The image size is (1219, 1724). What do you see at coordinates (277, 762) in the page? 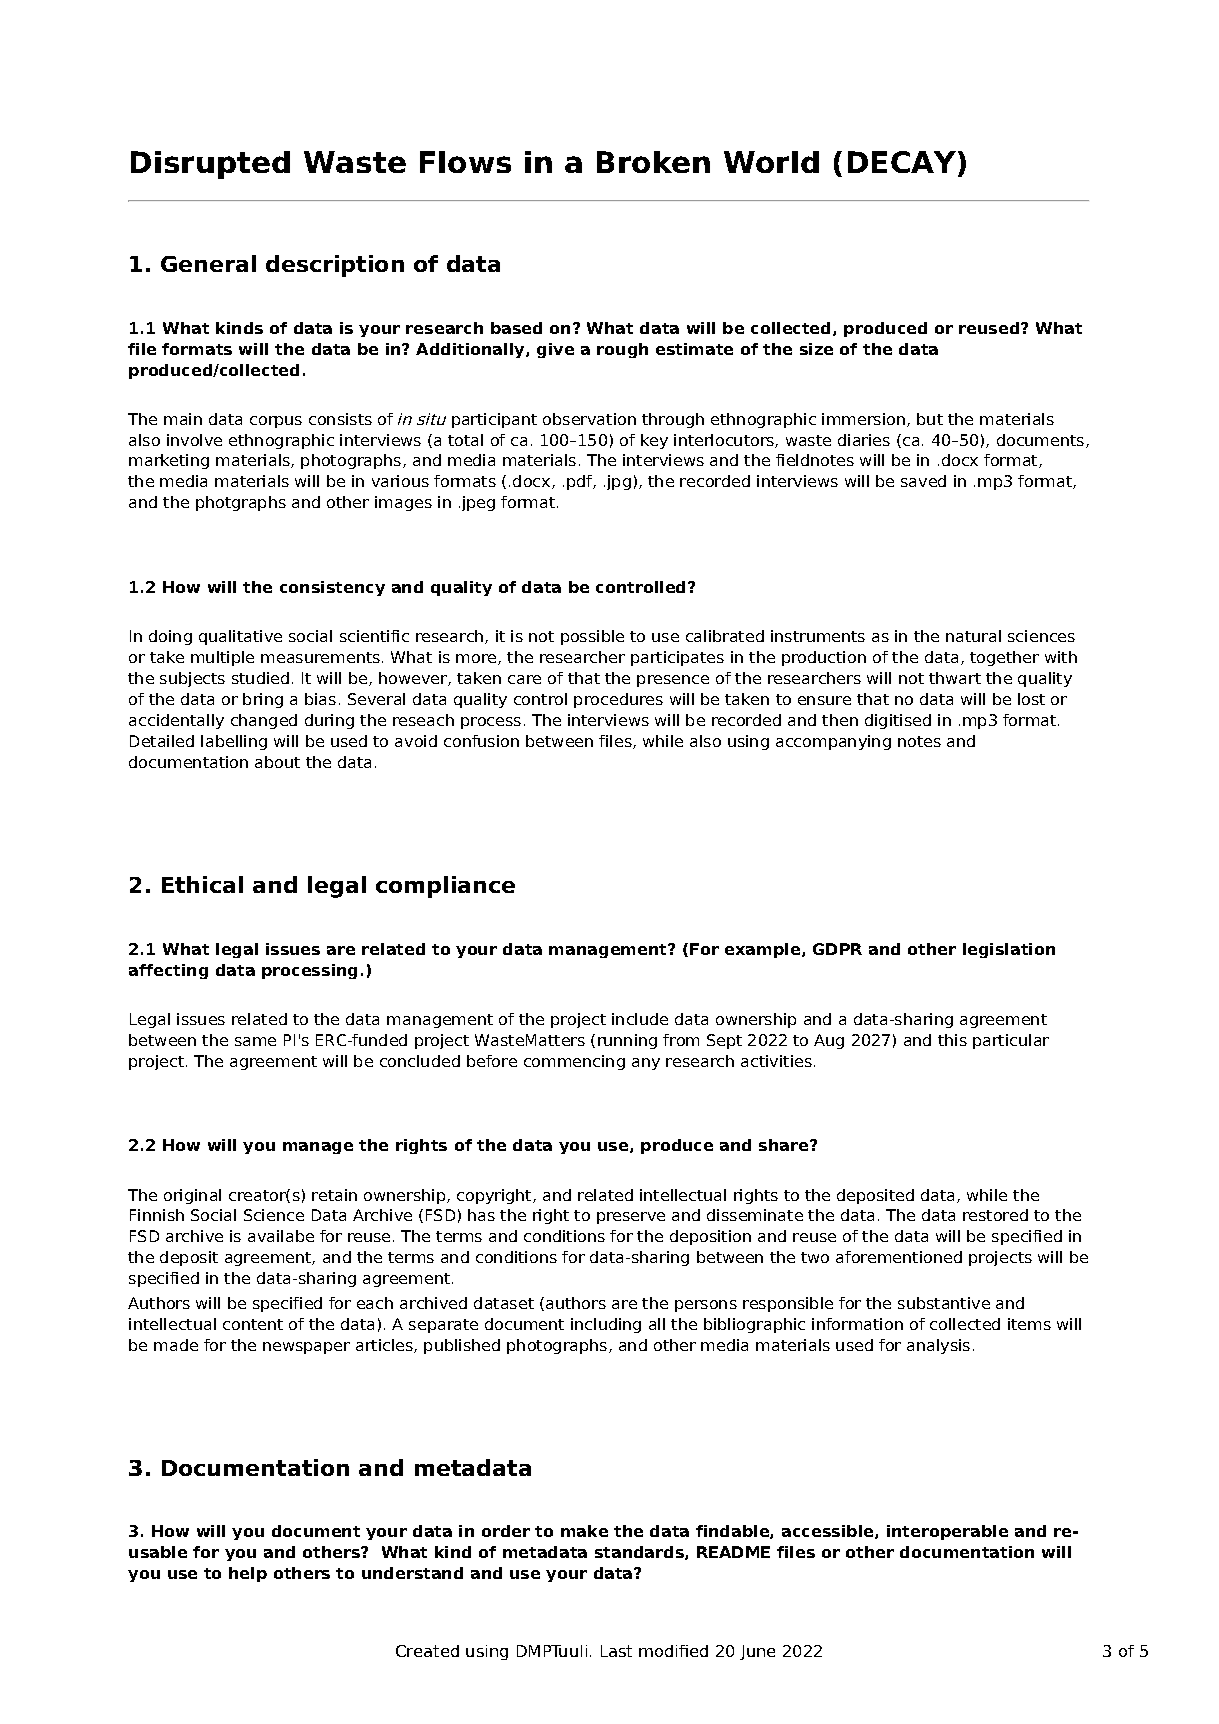
I see `about` at bounding box center [277, 762].
